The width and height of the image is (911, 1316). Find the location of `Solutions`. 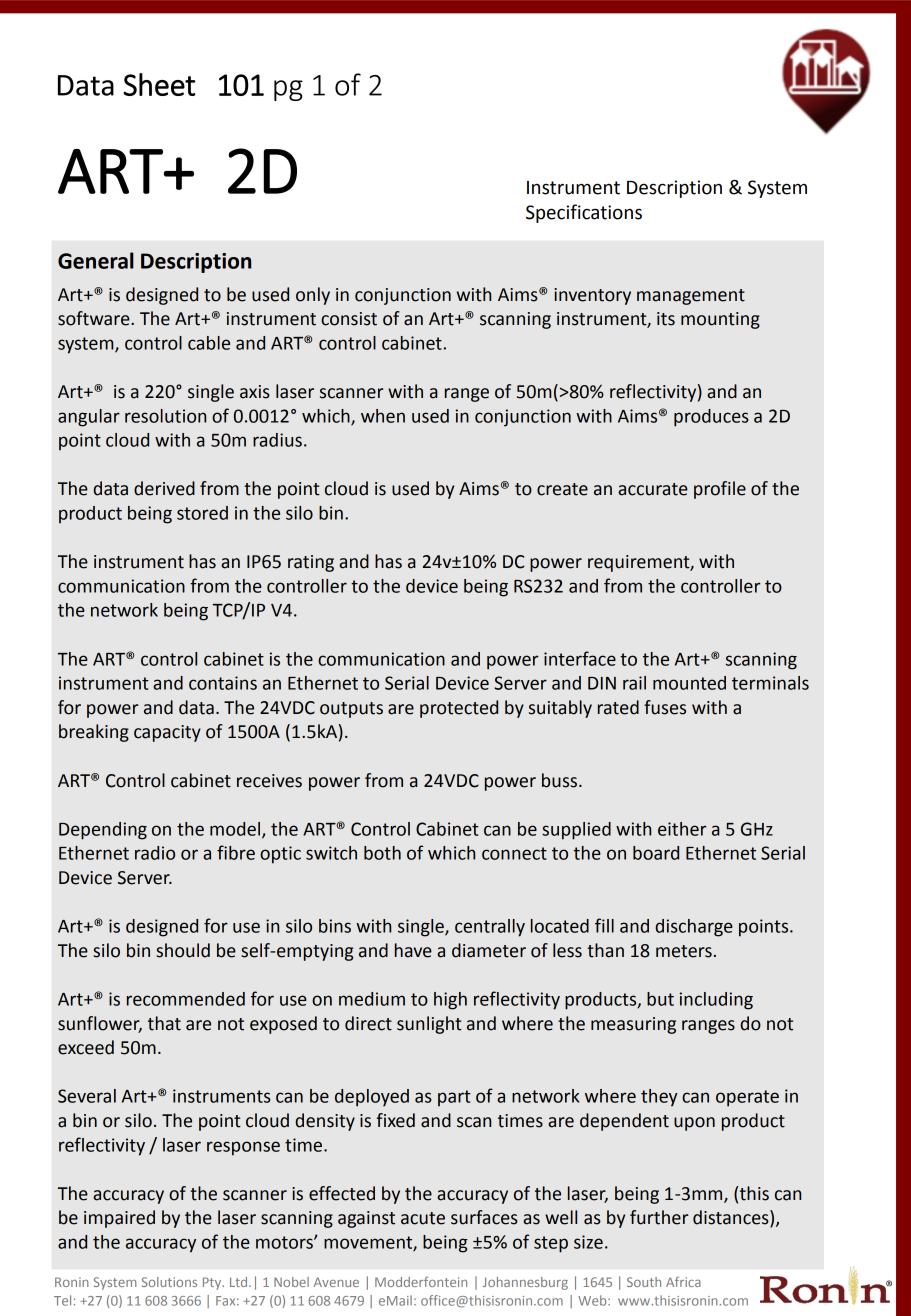

Solutions is located at coordinates (169, 1282).
